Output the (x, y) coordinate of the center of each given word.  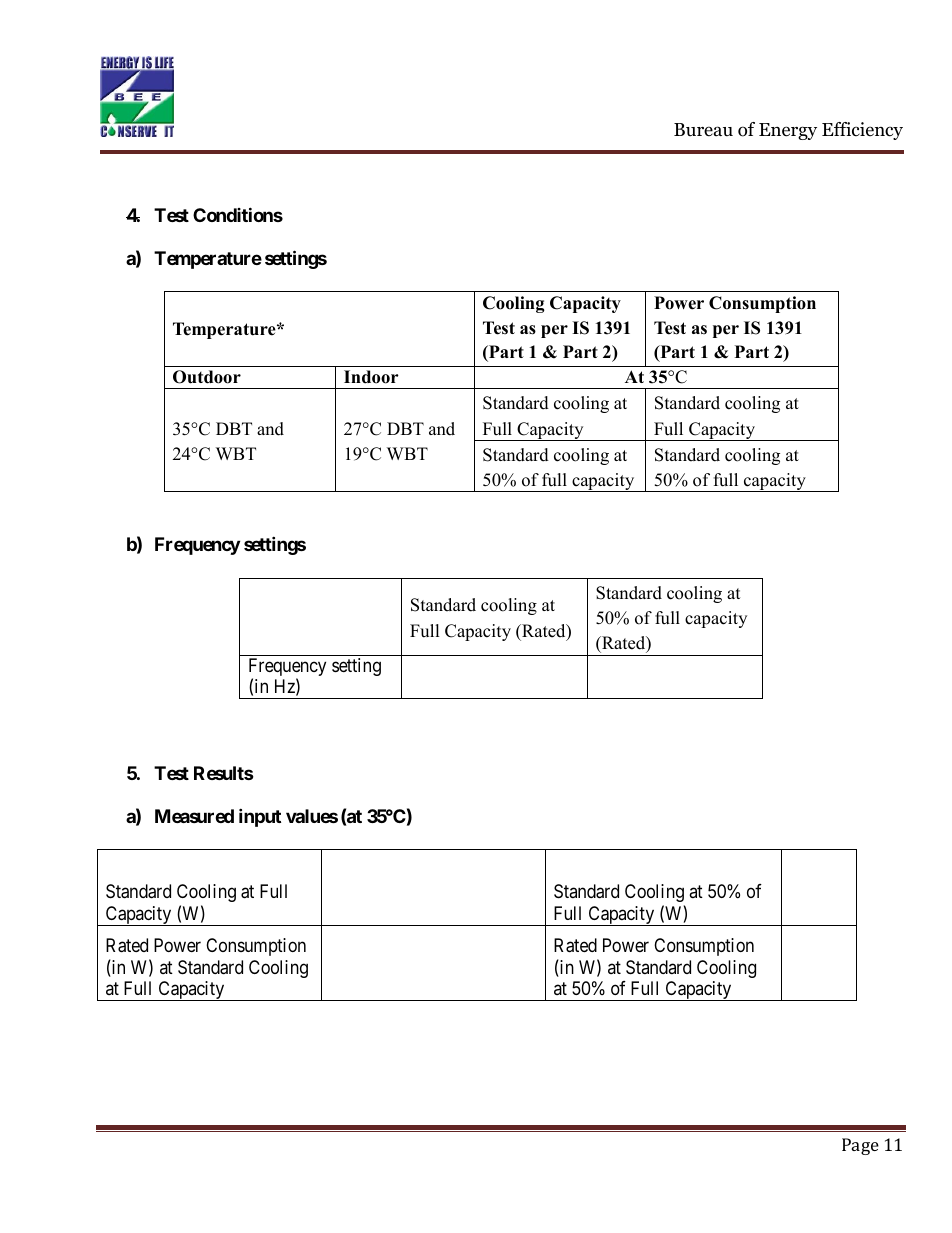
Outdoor (207, 377)
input (260, 817)
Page (860, 1146)
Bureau (703, 130)
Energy (788, 131)
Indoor (371, 377)
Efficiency (862, 131)
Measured (194, 816)
